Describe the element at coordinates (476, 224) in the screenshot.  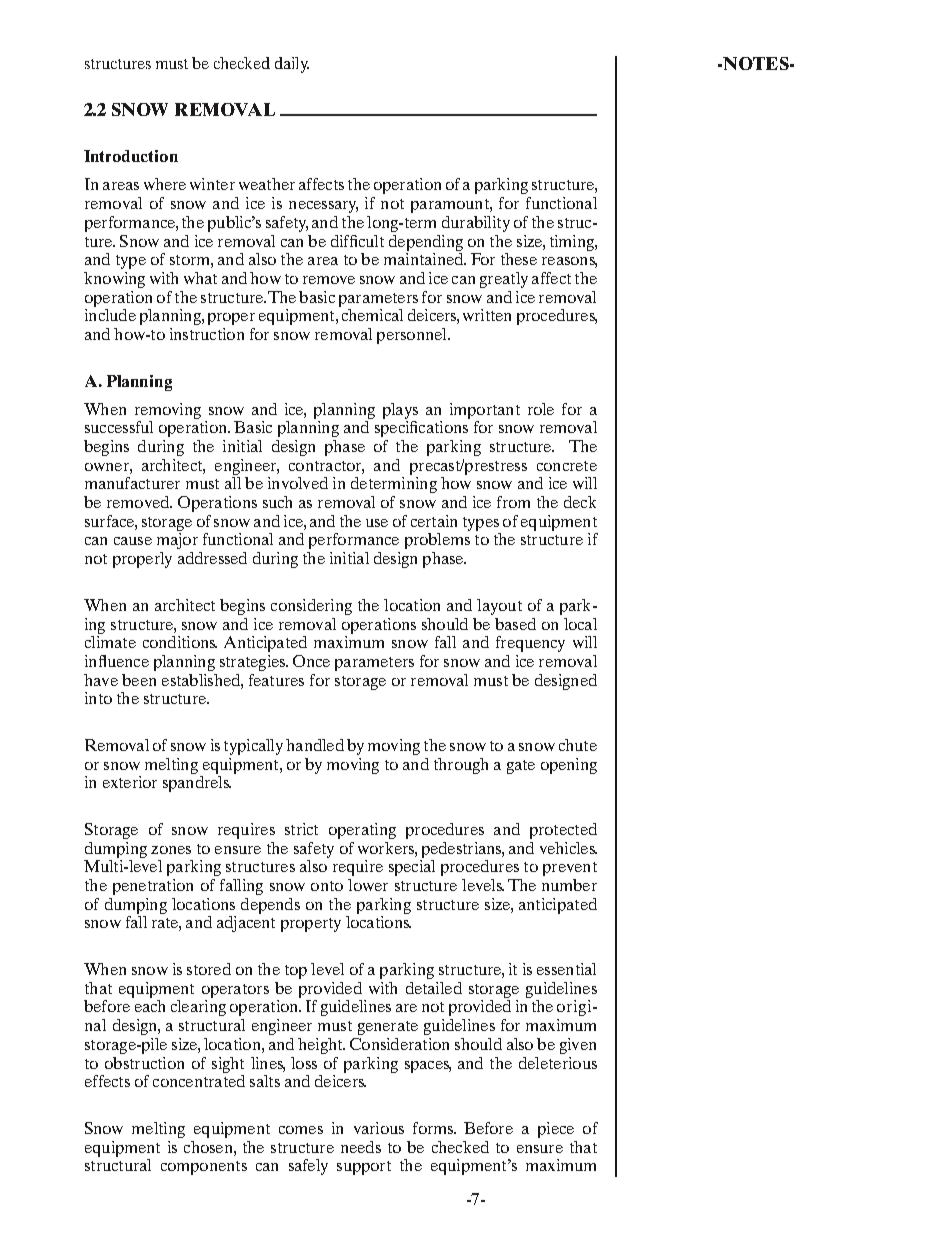
I see `durability` at that location.
